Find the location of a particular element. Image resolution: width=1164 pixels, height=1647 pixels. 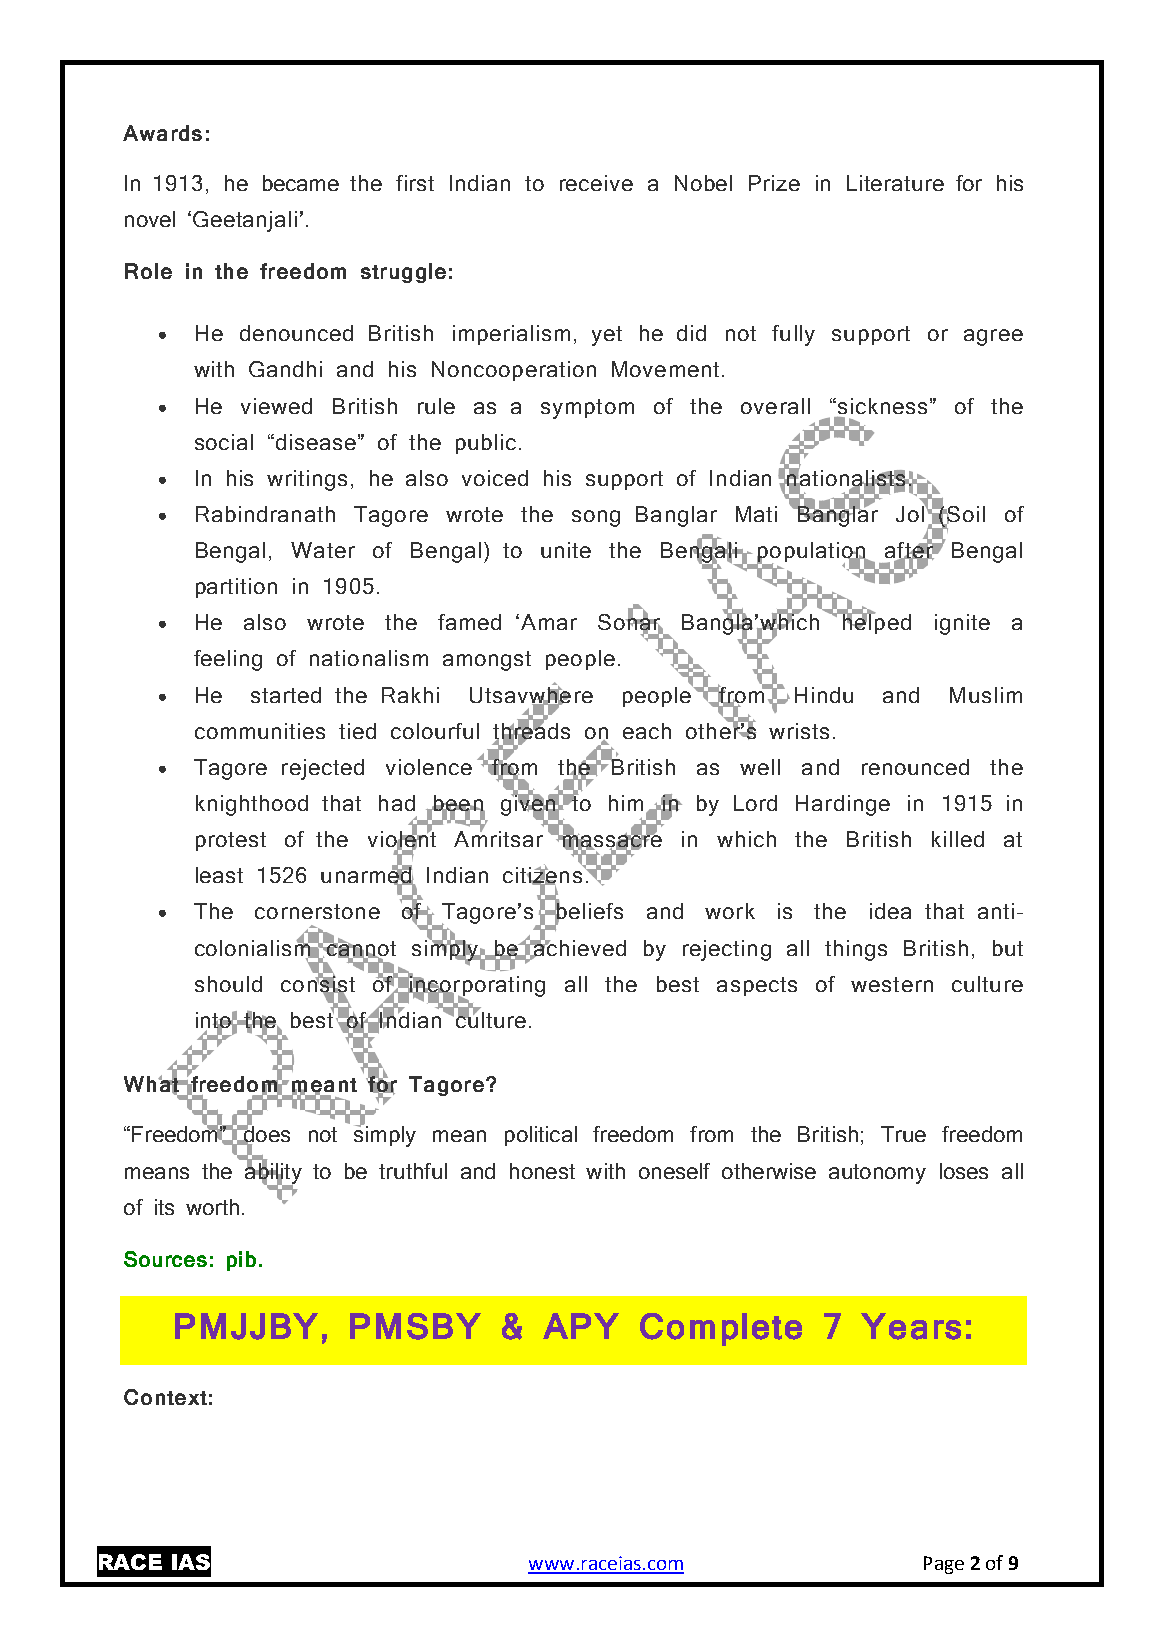

Rabindranath is located at coordinates (265, 514).
